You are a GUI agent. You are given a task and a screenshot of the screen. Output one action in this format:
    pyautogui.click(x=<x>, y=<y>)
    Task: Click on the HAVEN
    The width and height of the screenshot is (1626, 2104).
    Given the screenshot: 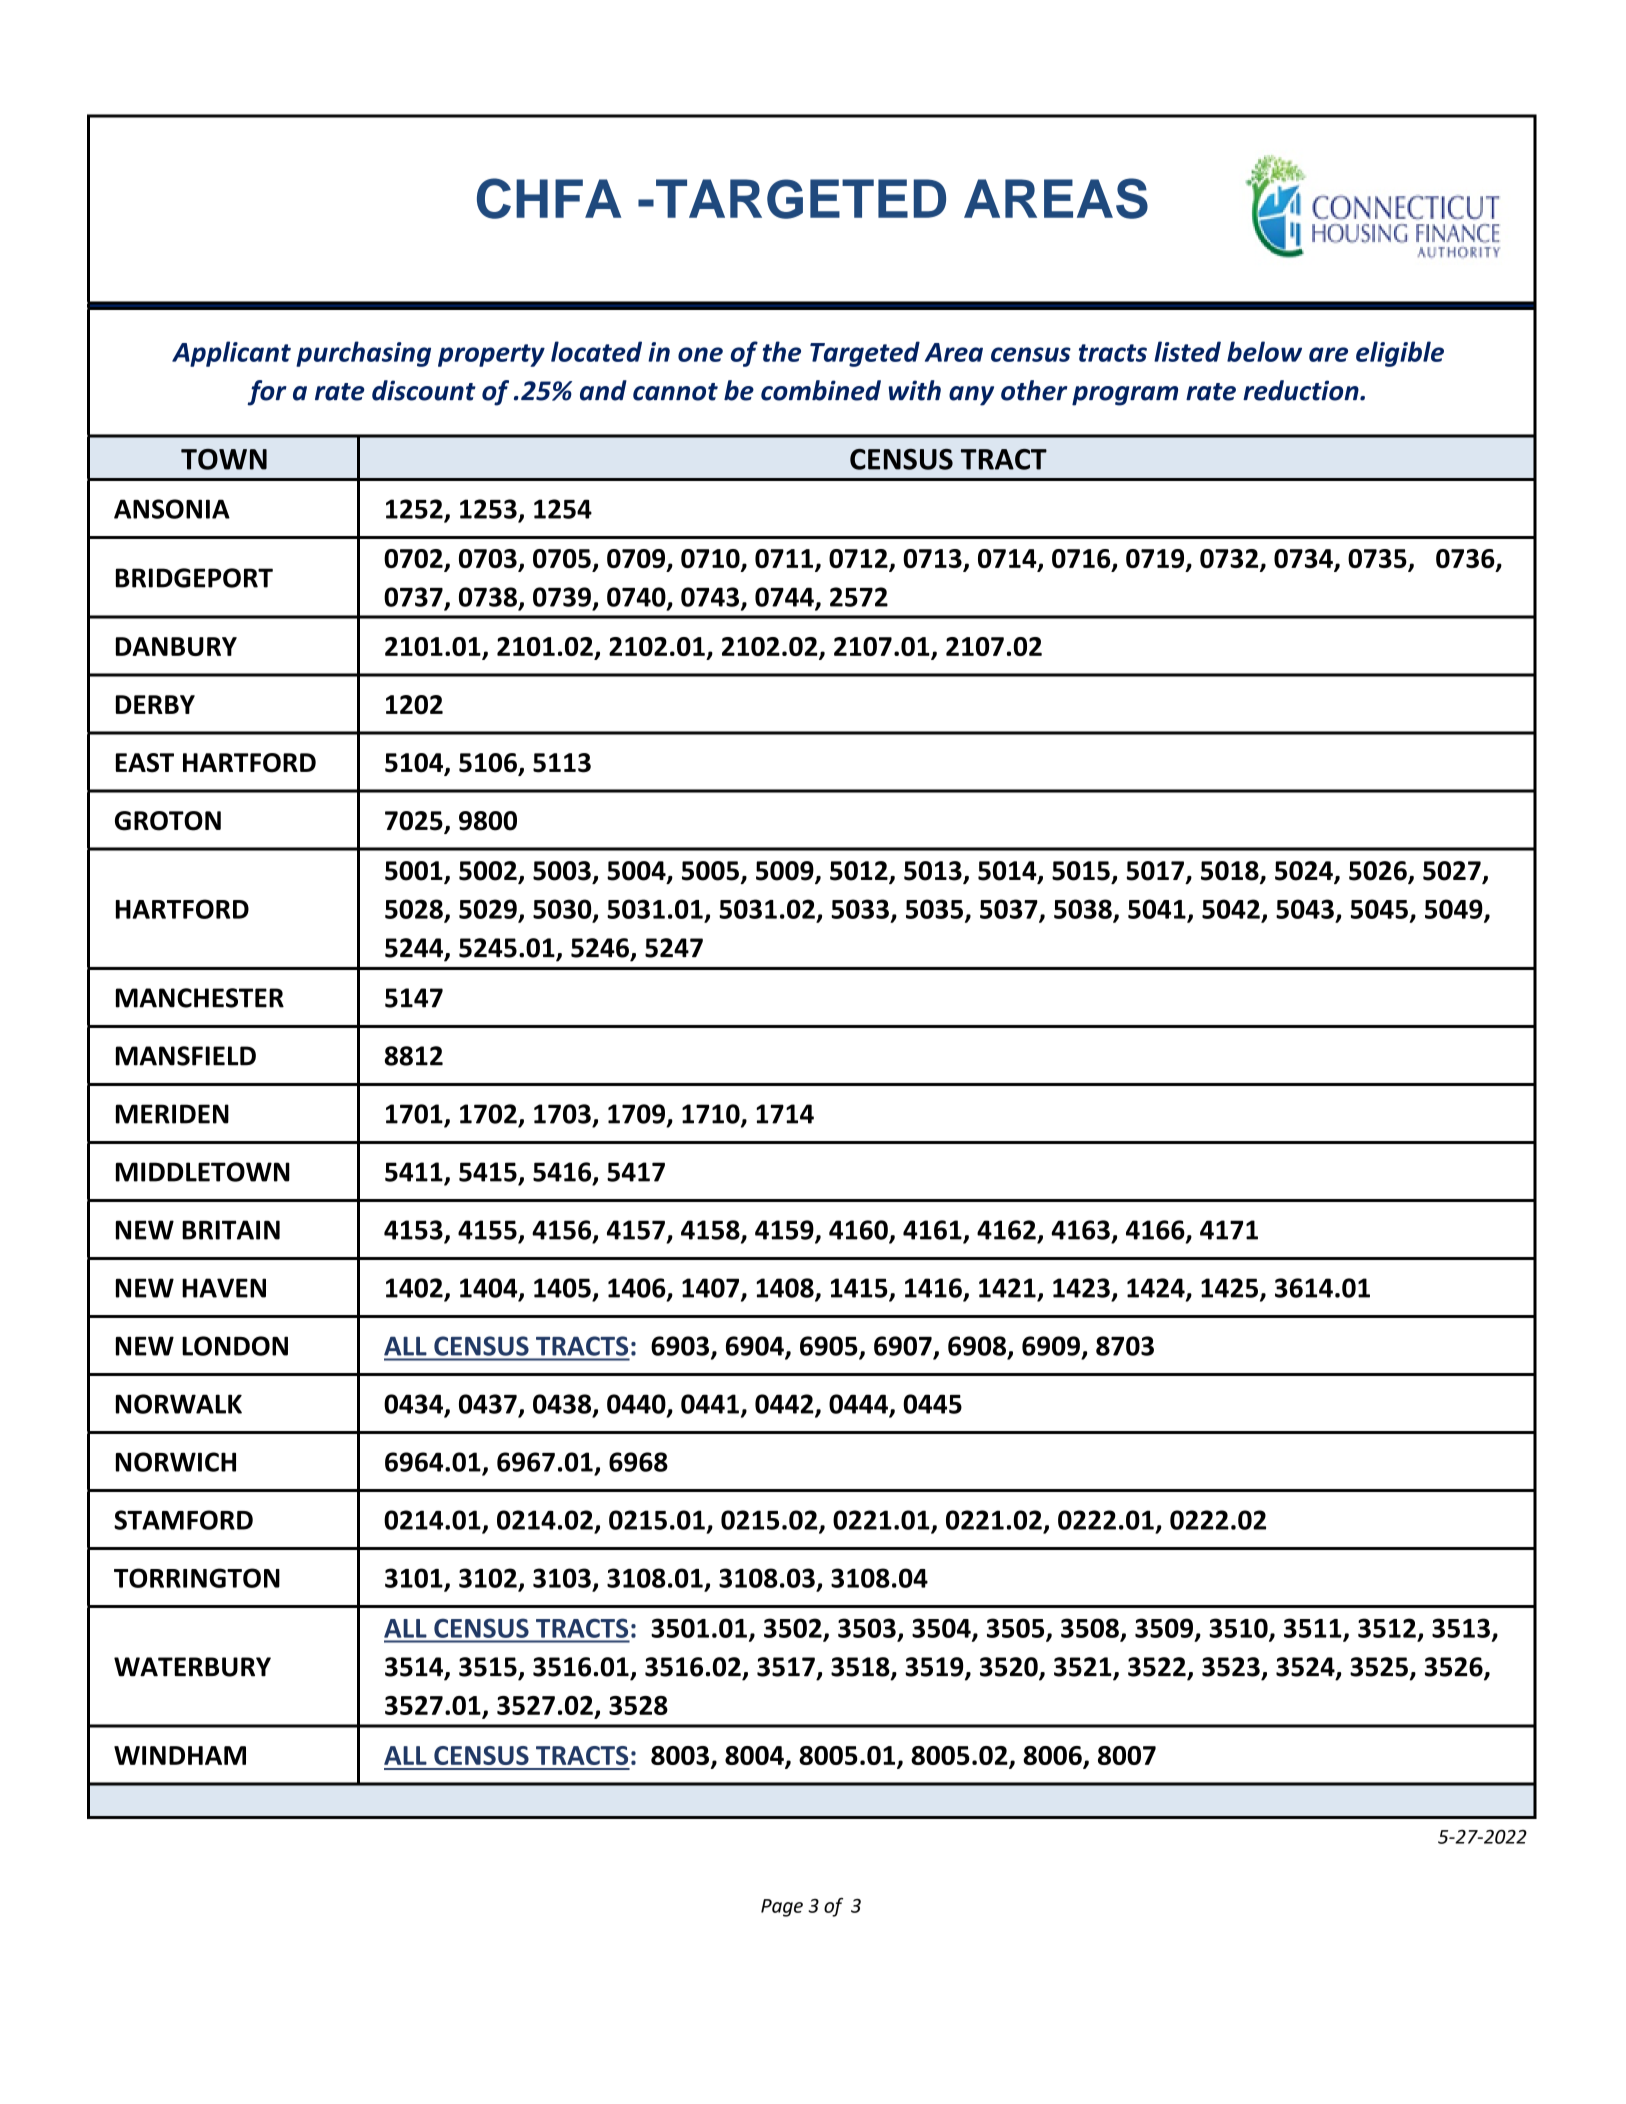 What is the action you would take?
    pyautogui.click(x=224, y=1288)
